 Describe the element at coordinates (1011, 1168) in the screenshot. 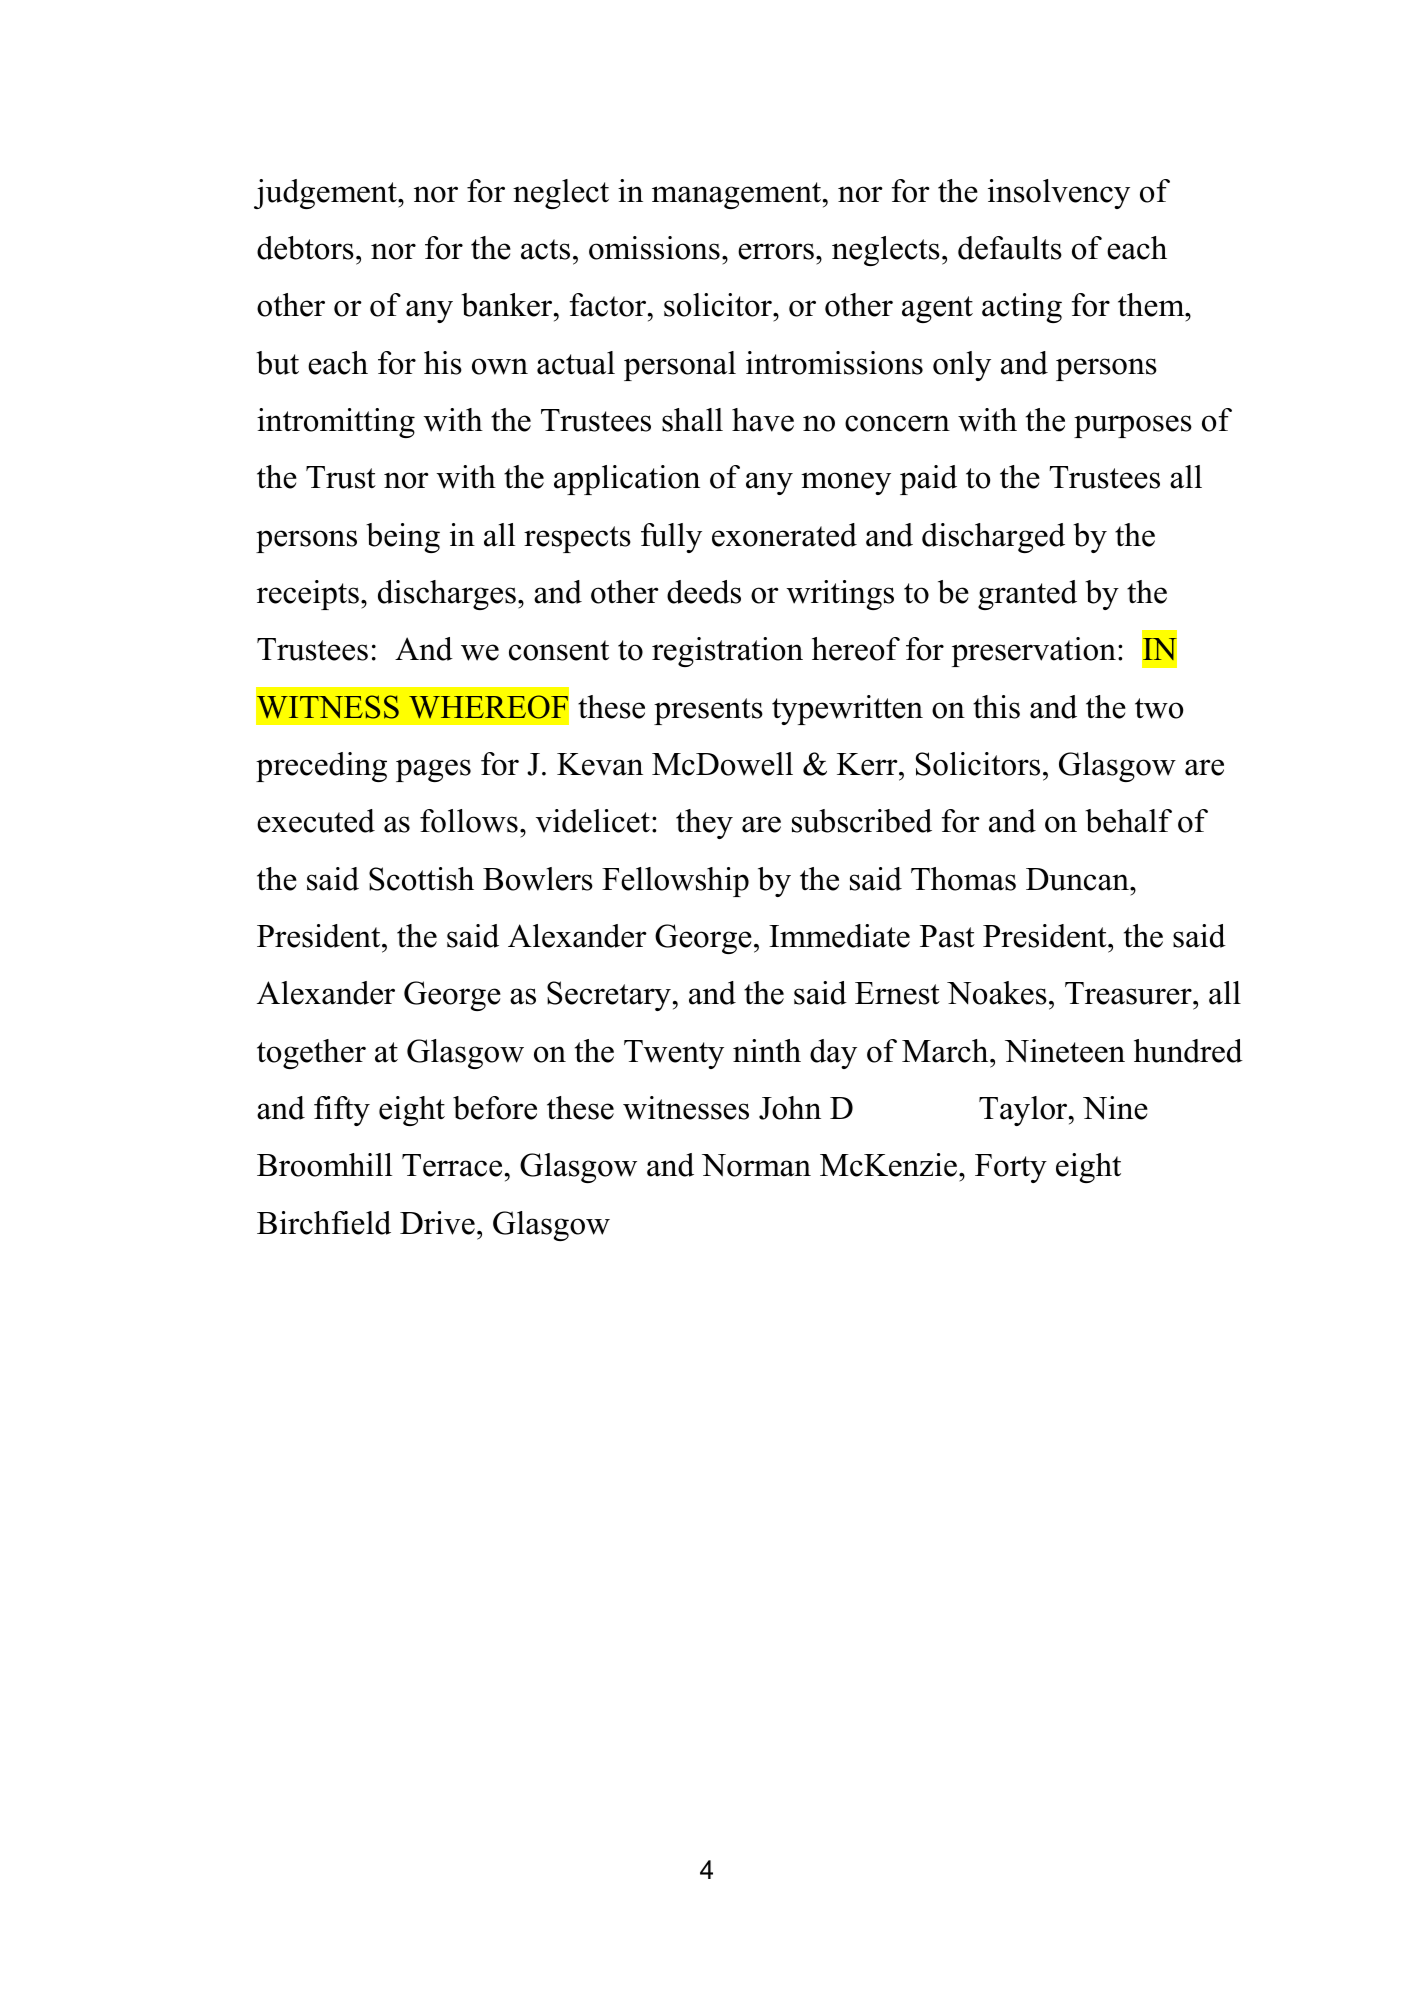

I see `Forty` at that location.
